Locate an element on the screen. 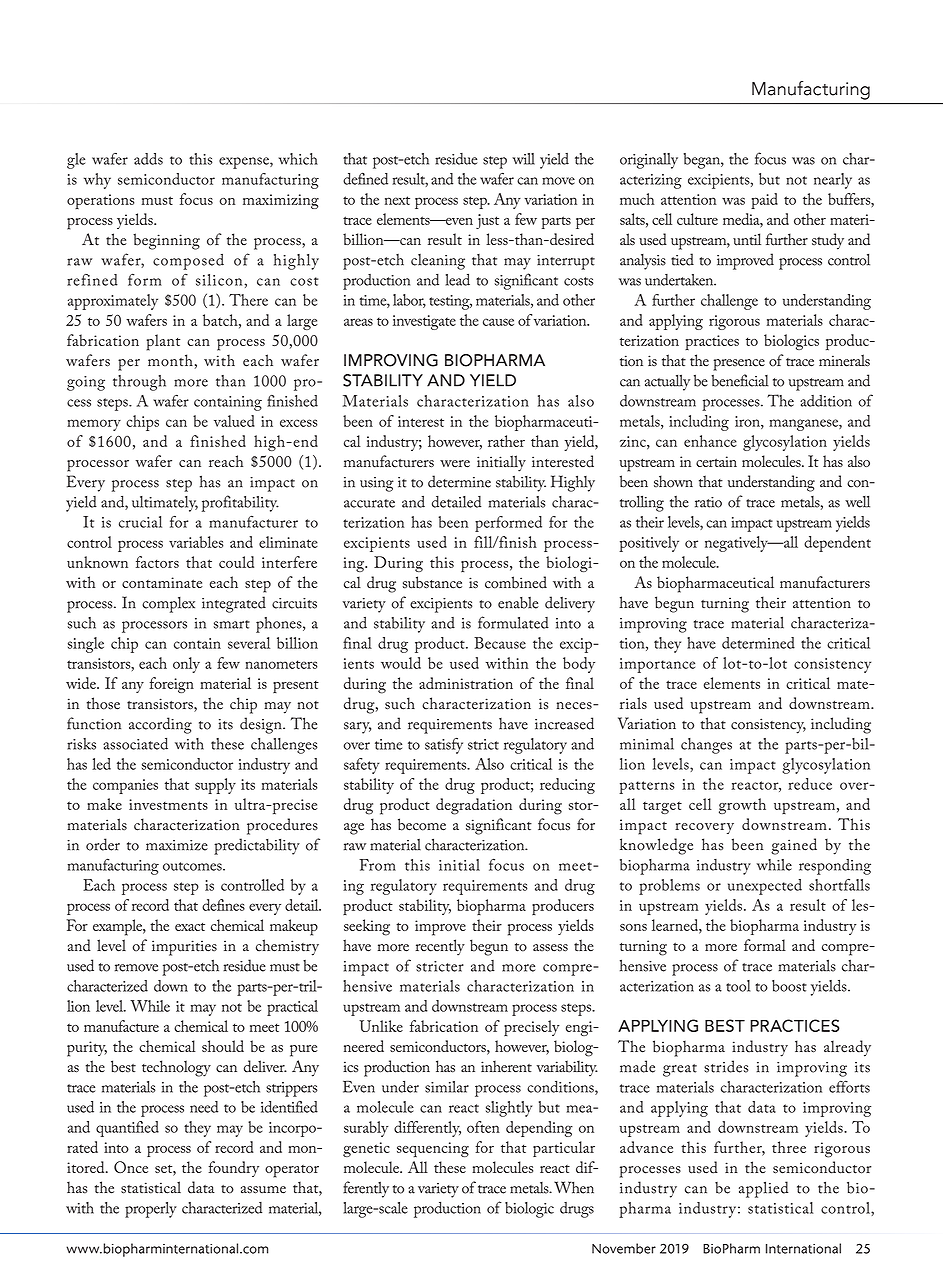 Image resolution: width=943 pixels, height=1288 pixels. properly is located at coordinates (151, 1210).
